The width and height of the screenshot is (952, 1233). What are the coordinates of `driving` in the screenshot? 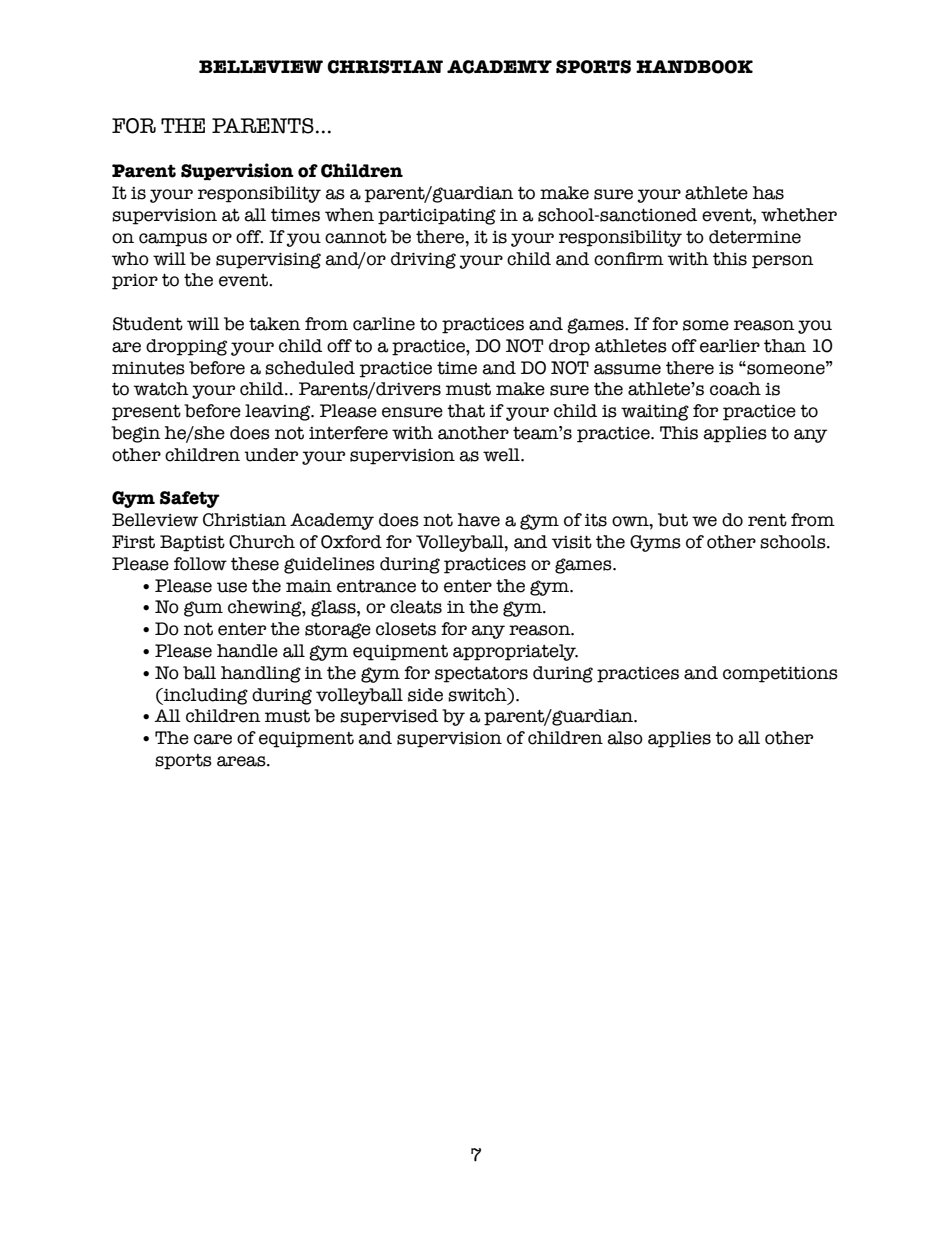 It's located at (423, 260).
